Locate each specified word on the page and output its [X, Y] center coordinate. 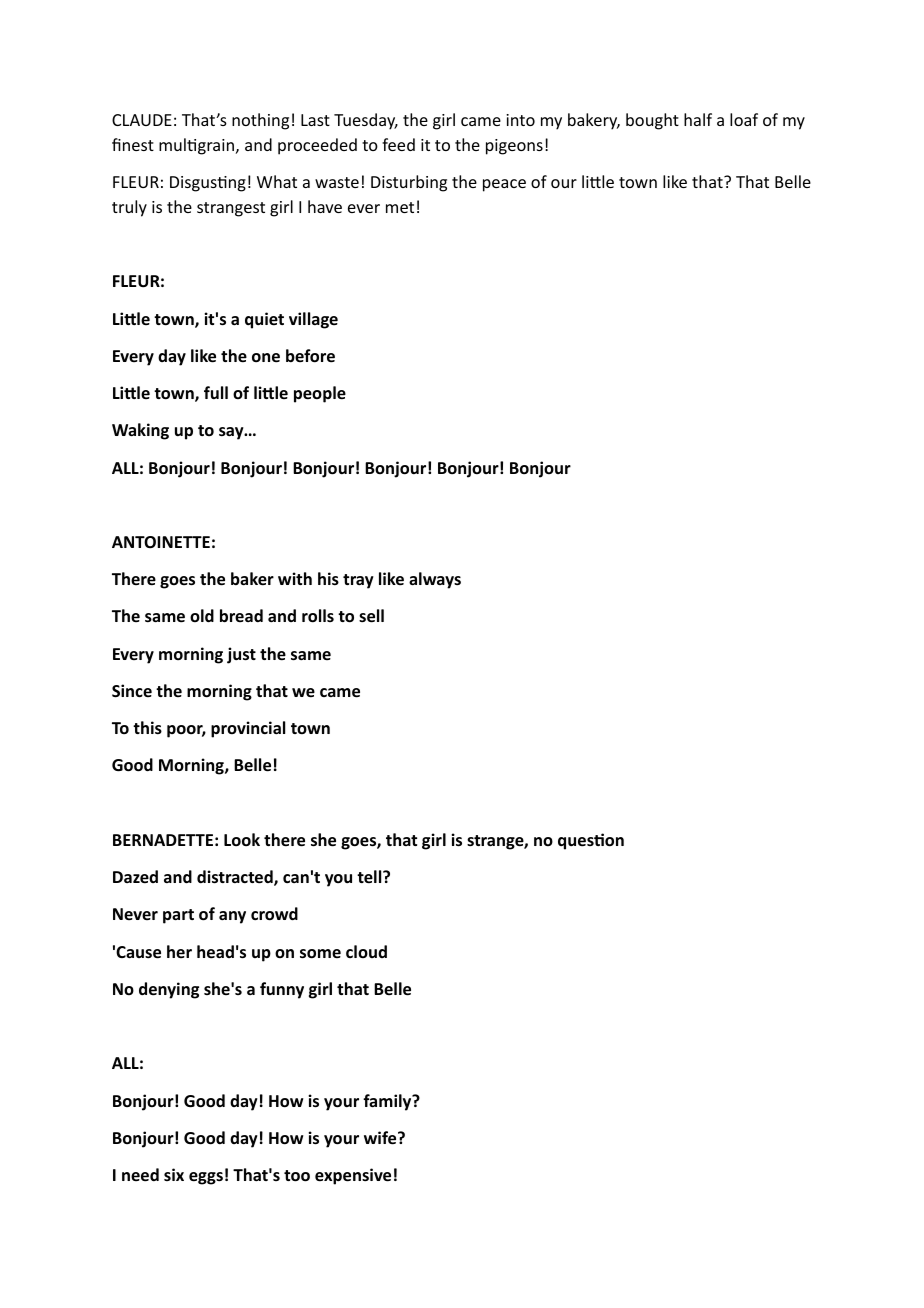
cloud [366, 951]
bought [652, 121]
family [388, 1102]
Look [242, 839]
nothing [260, 121]
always [435, 580]
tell [370, 877]
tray [358, 581]
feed [398, 144]
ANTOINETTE [161, 542]
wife [381, 1138]
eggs [206, 1178]
